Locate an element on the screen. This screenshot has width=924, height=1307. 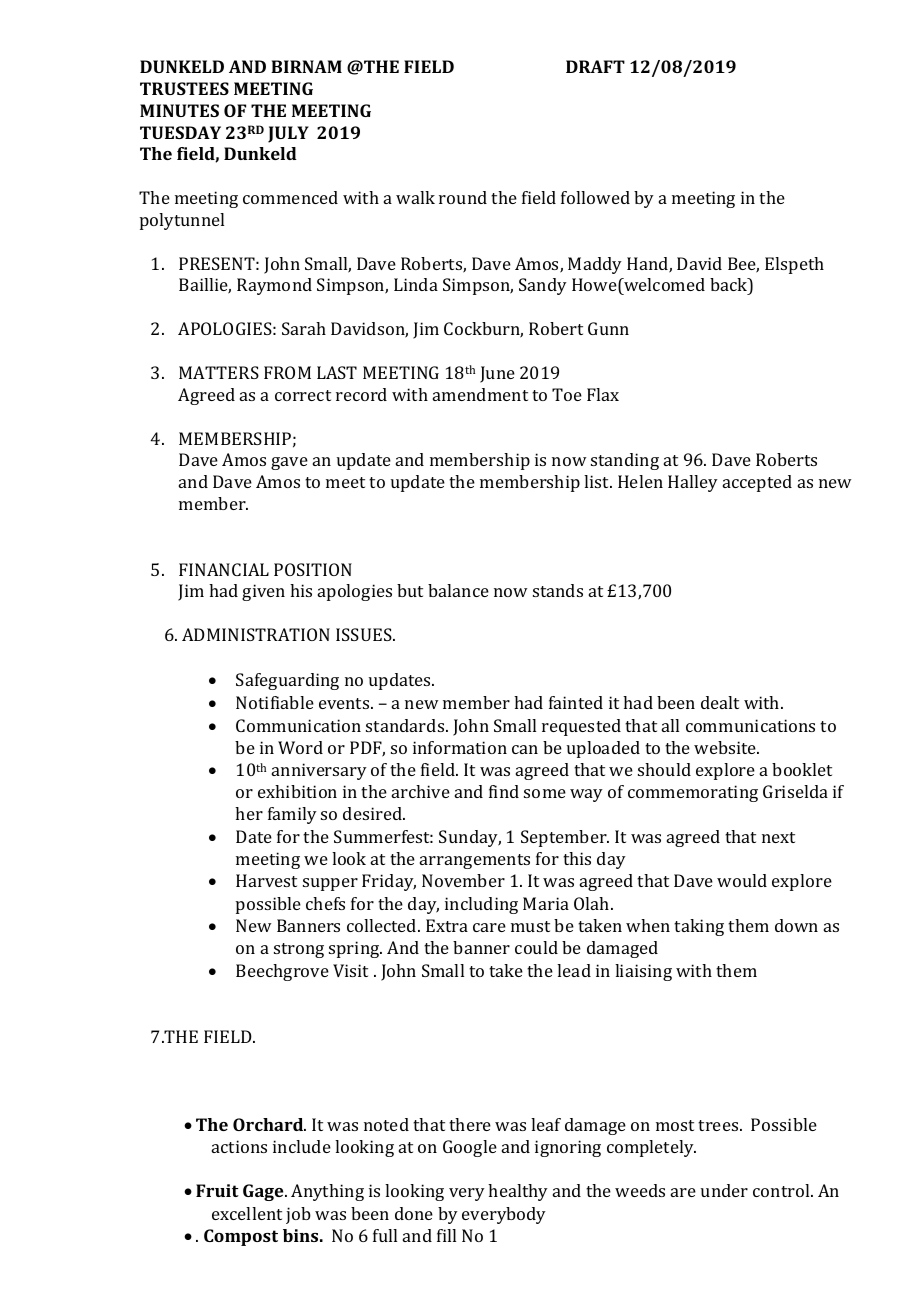
arrangements is located at coordinates (475, 861).
